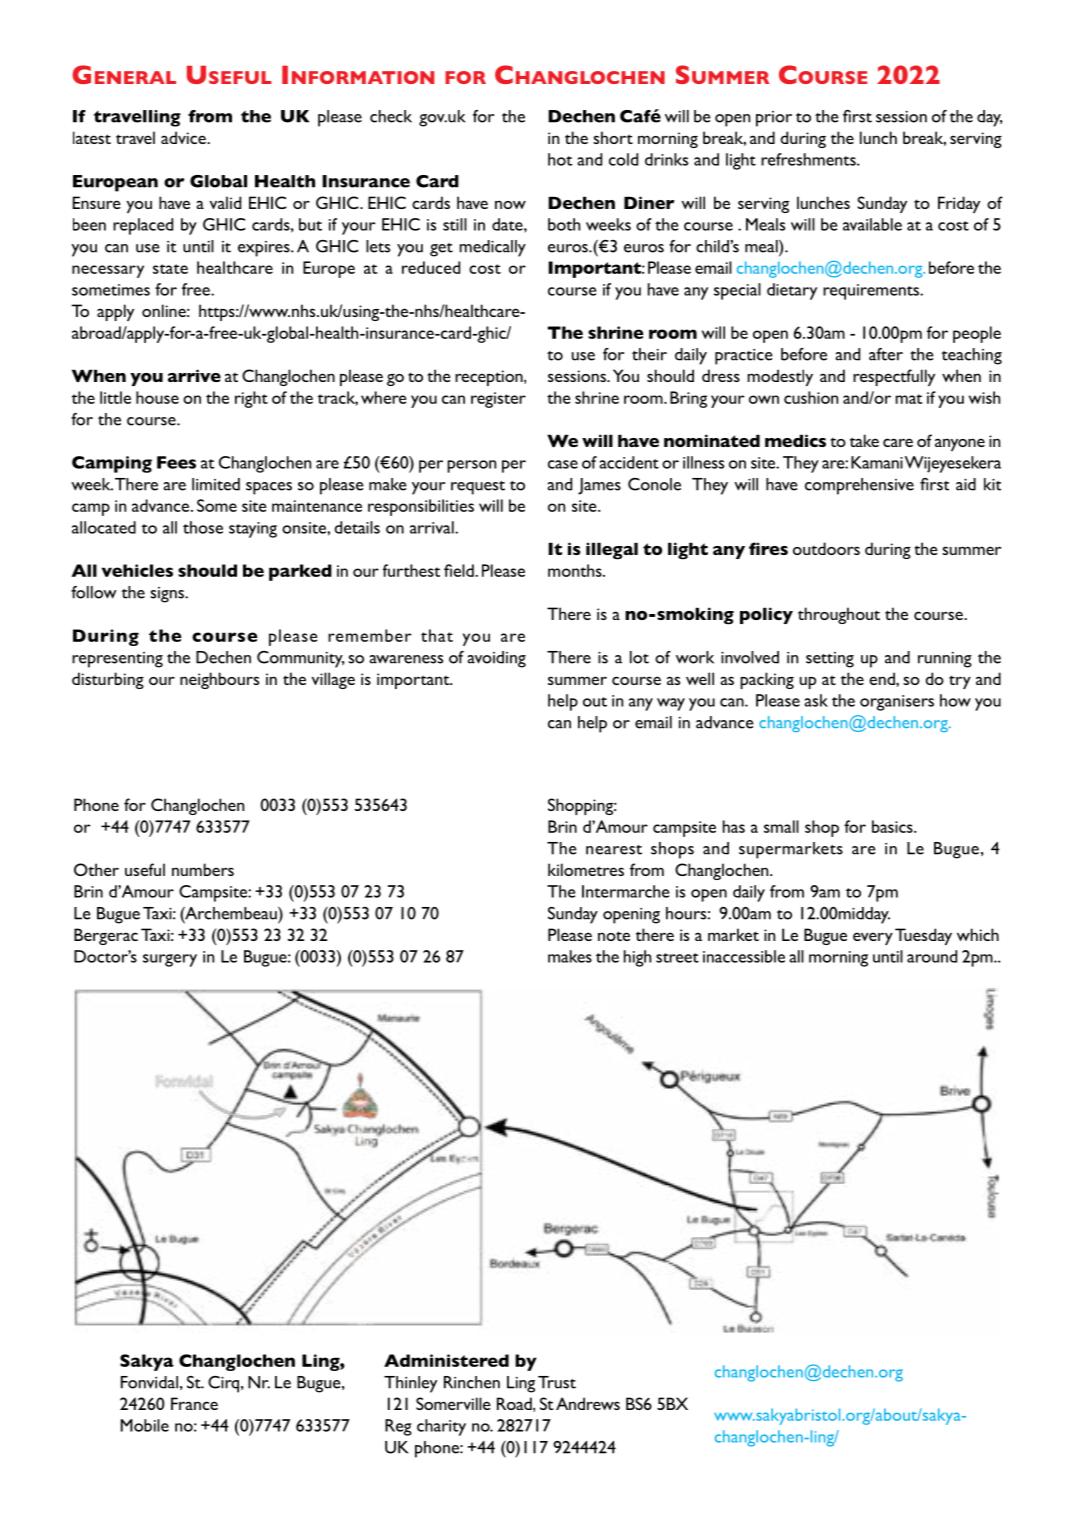 The image size is (1073, 1518). I want to click on note, so click(614, 936).
